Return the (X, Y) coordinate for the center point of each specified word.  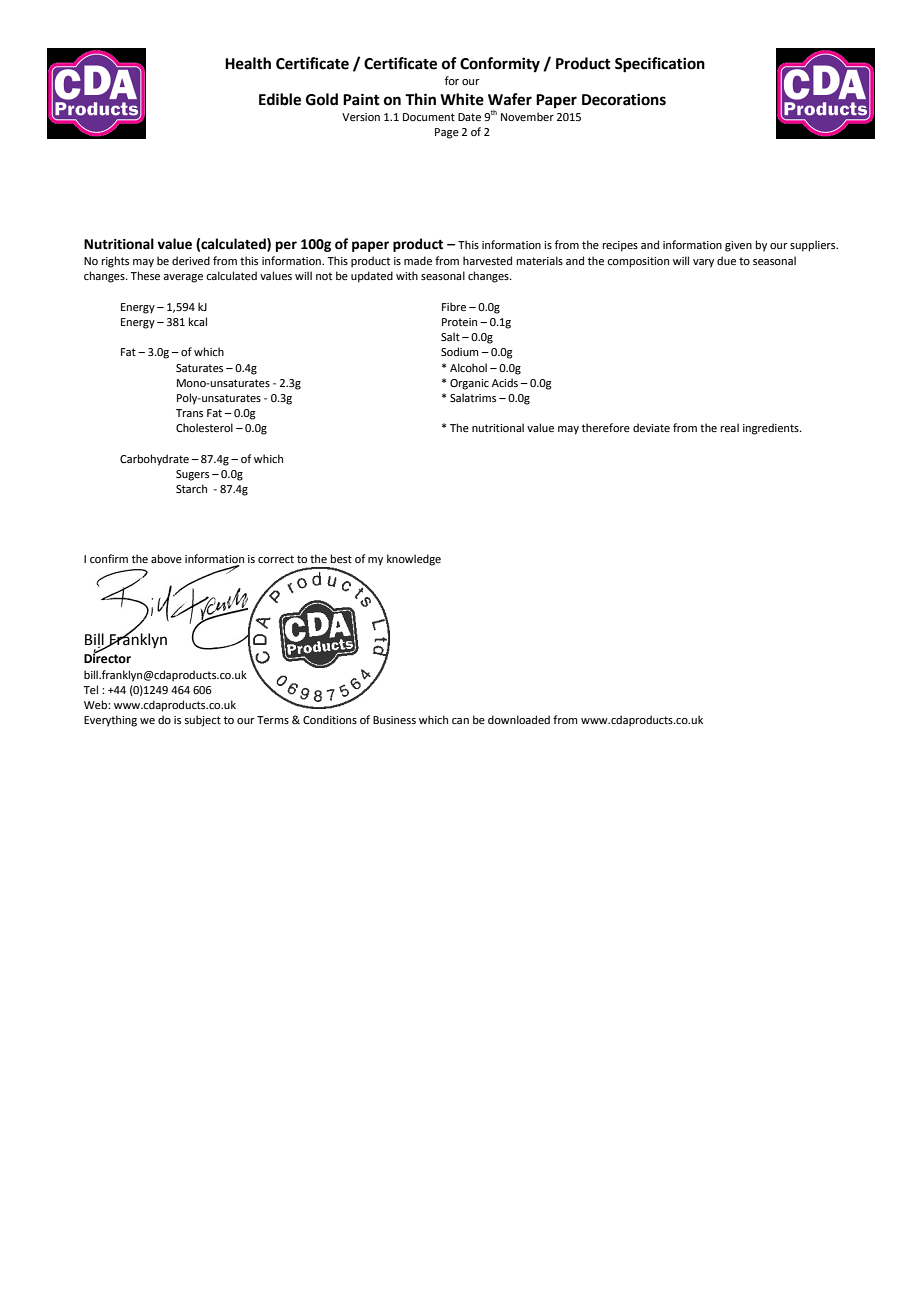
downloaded (519, 719)
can (460, 721)
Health (248, 63)
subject (202, 721)
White (462, 99)
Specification (660, 65)
